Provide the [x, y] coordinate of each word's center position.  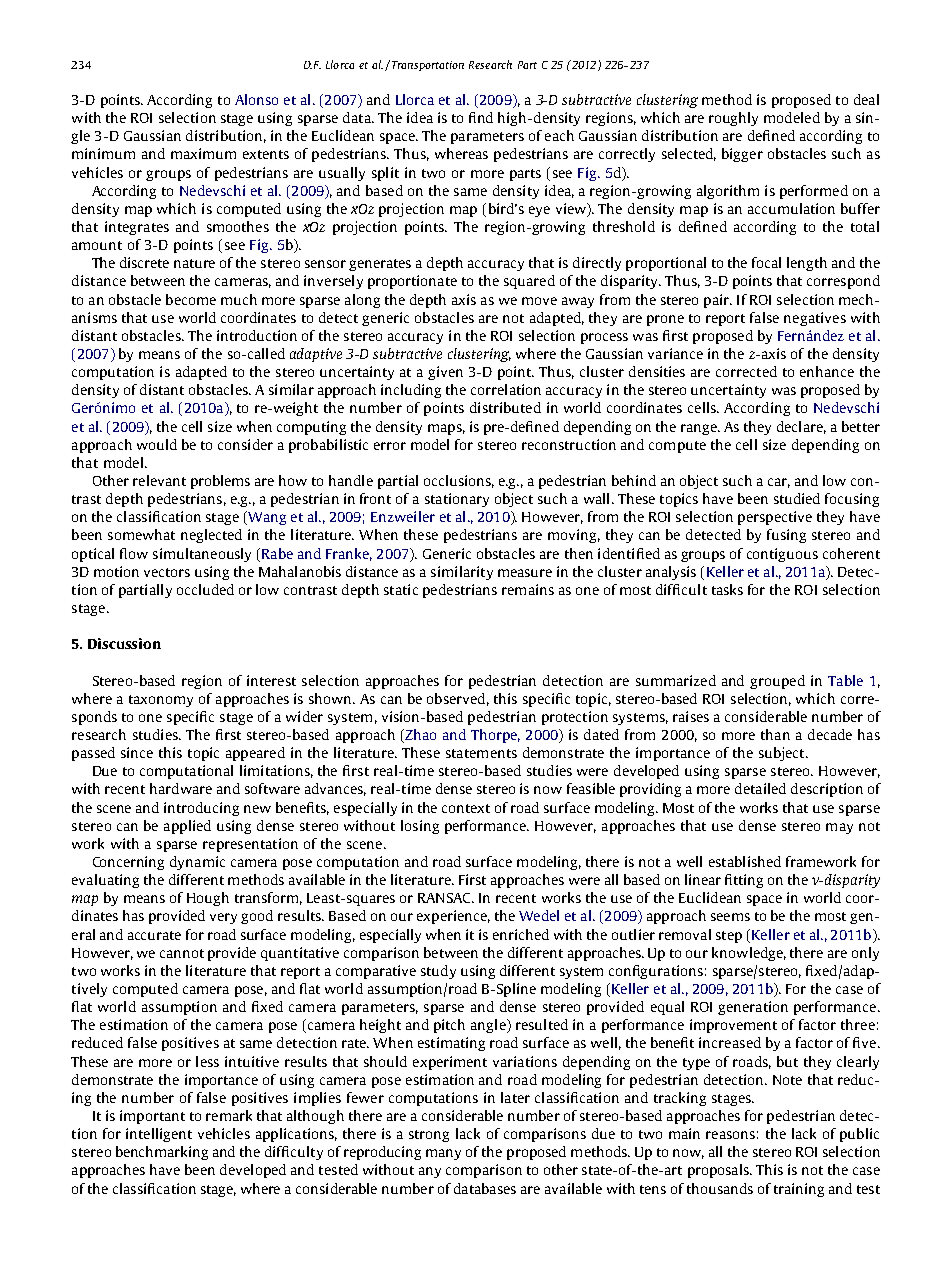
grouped [777, 682]
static [401, 589]
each [559, 135]
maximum [203, 153]
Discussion [124, 643]
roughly [733, 119]
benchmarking [162, 1153]
